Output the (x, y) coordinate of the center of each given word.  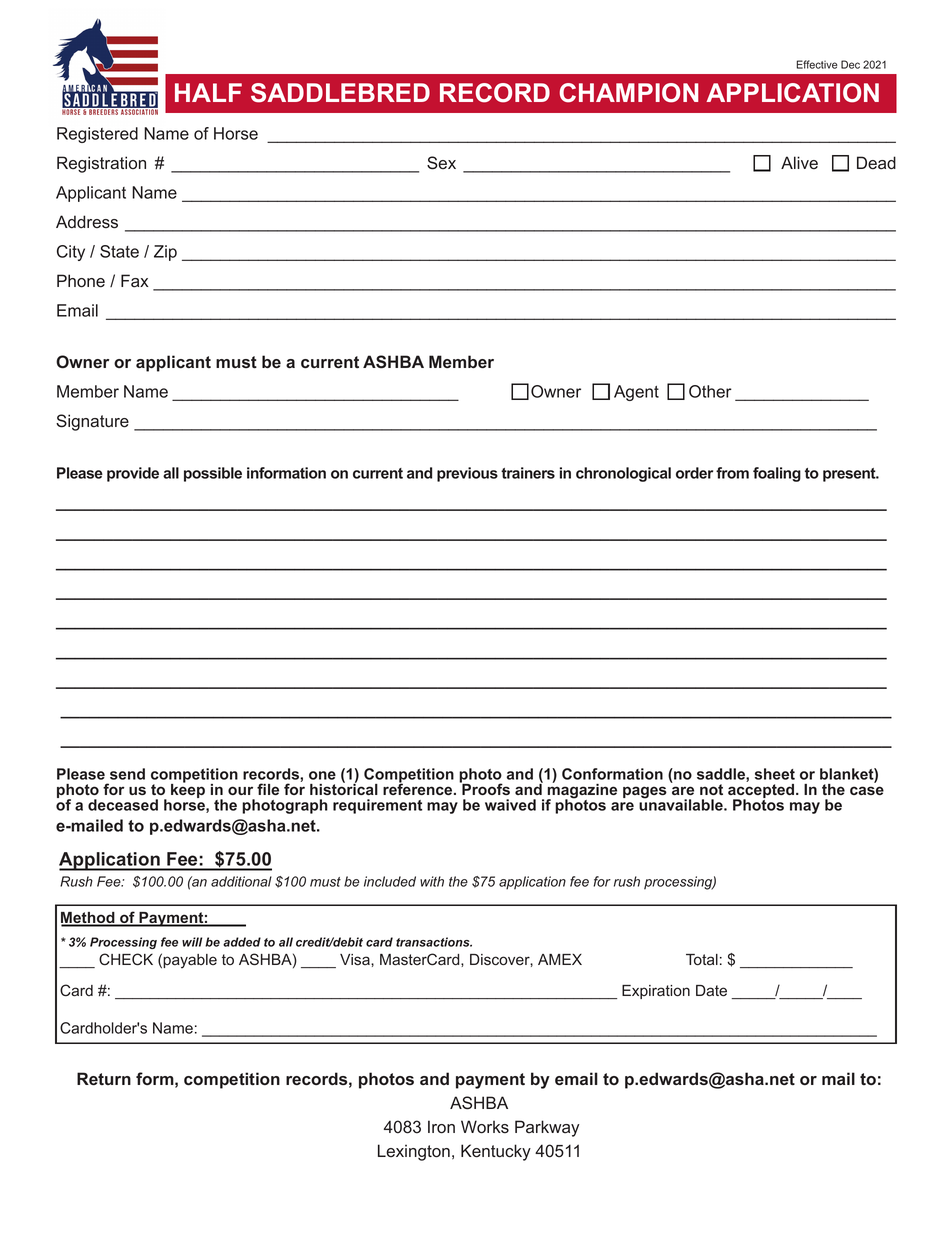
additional (241, 881)
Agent (636, 393)
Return (104, 1078)
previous (467, 474)
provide (133, 474)
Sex (441, 163)
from (732, 473)
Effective (817, 64)
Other (710, 391)
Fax (134, 281)
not (711, 789)
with (432, 881)
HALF (208, 92)
